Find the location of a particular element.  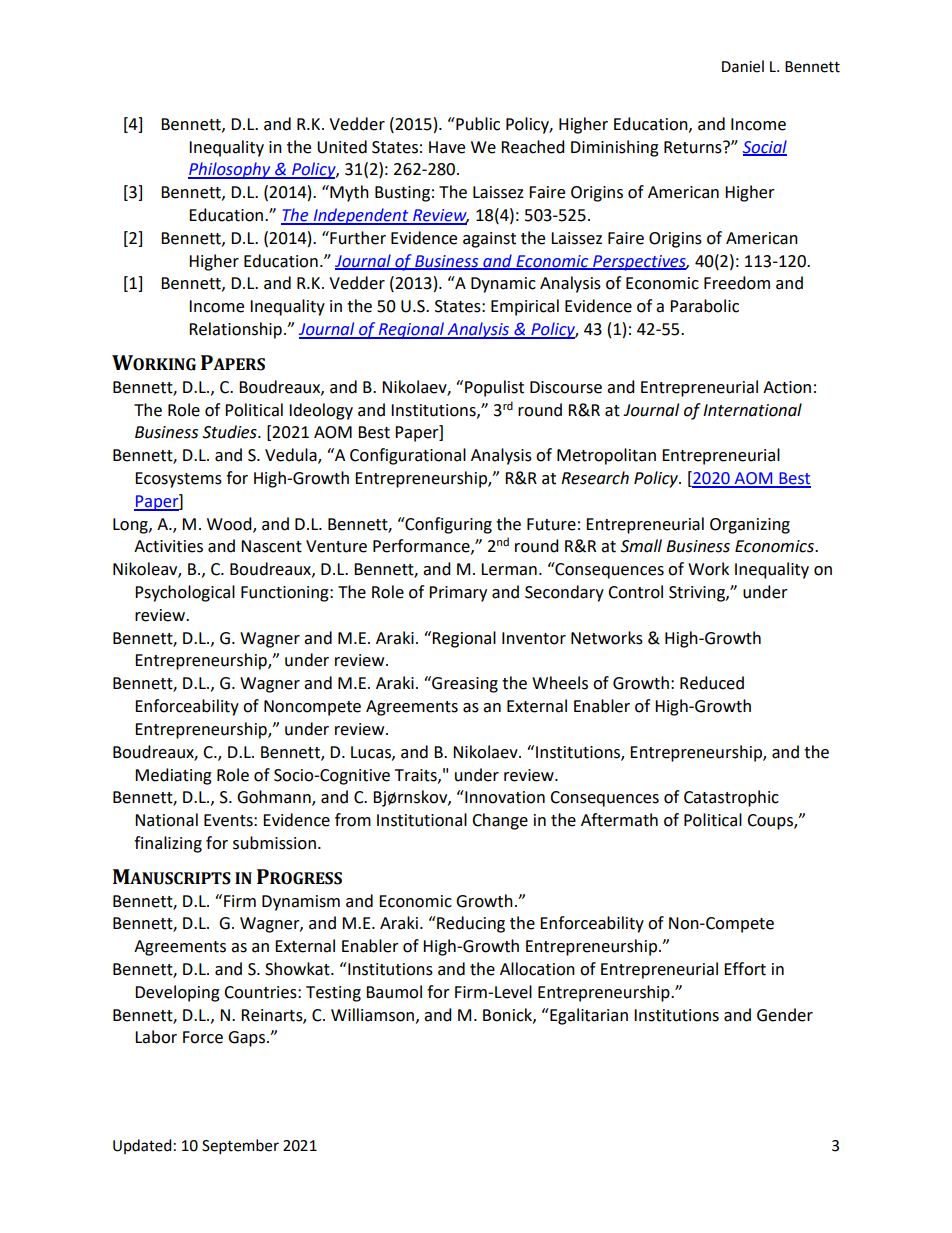

Reduced is located at coordinates (712, 683).
